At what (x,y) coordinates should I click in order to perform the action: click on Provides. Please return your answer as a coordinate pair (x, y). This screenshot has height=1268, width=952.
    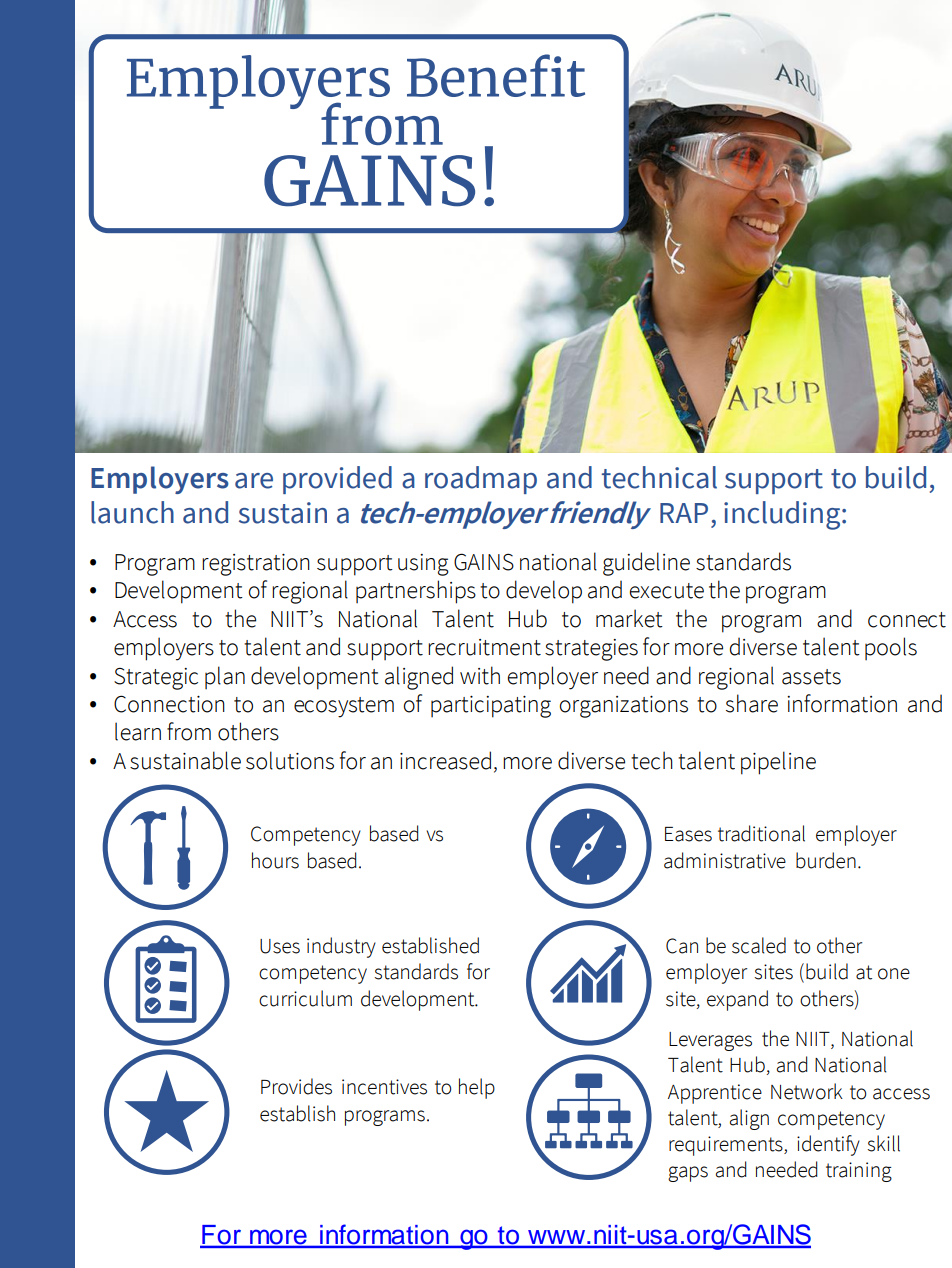
    Looking at the image, I should click on (296, 1086).
